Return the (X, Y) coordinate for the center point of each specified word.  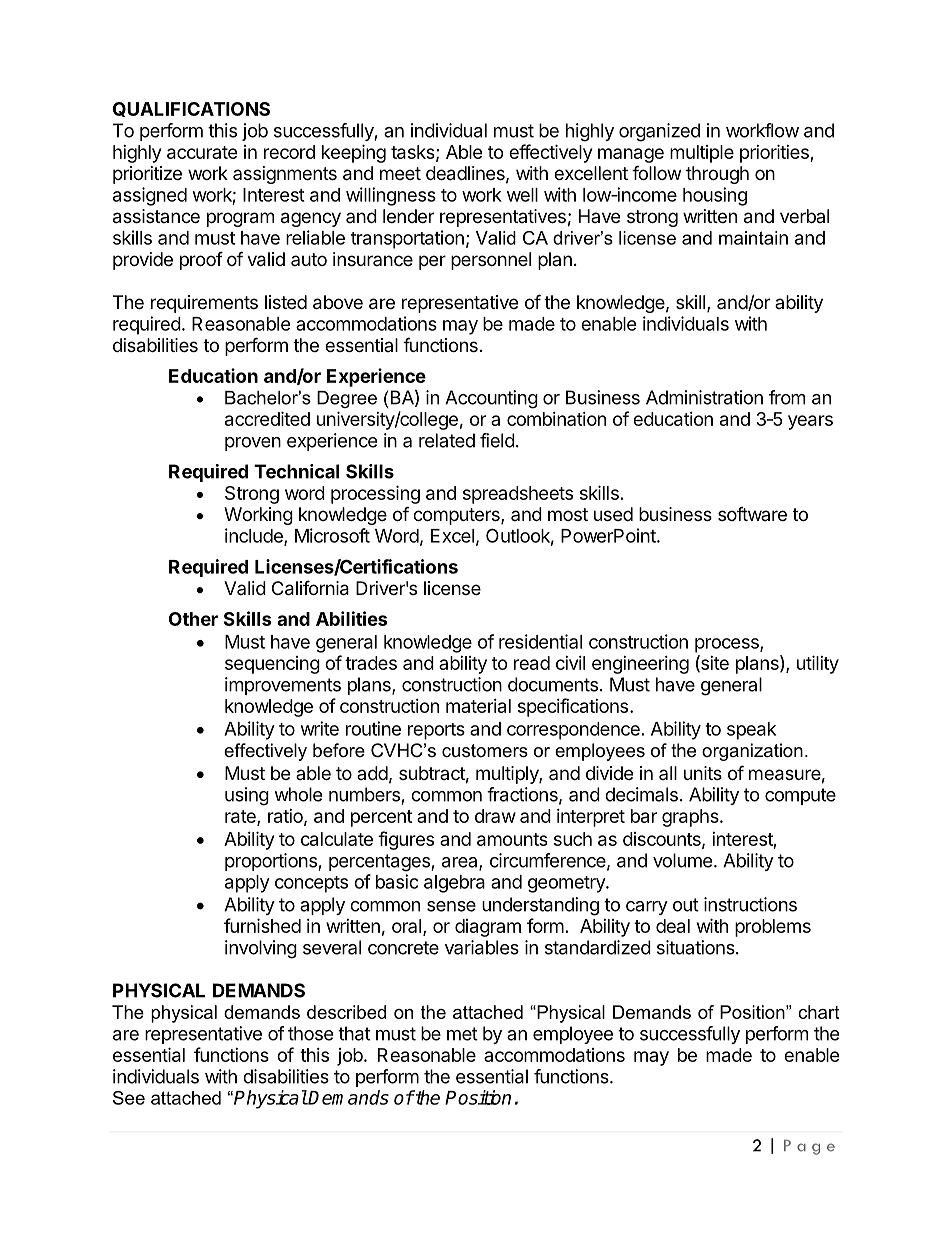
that (354, 1033)
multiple (702, 154)
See (129, 1098)
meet (400, 173)
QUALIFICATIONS (191, 109)
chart (818, 1012)
